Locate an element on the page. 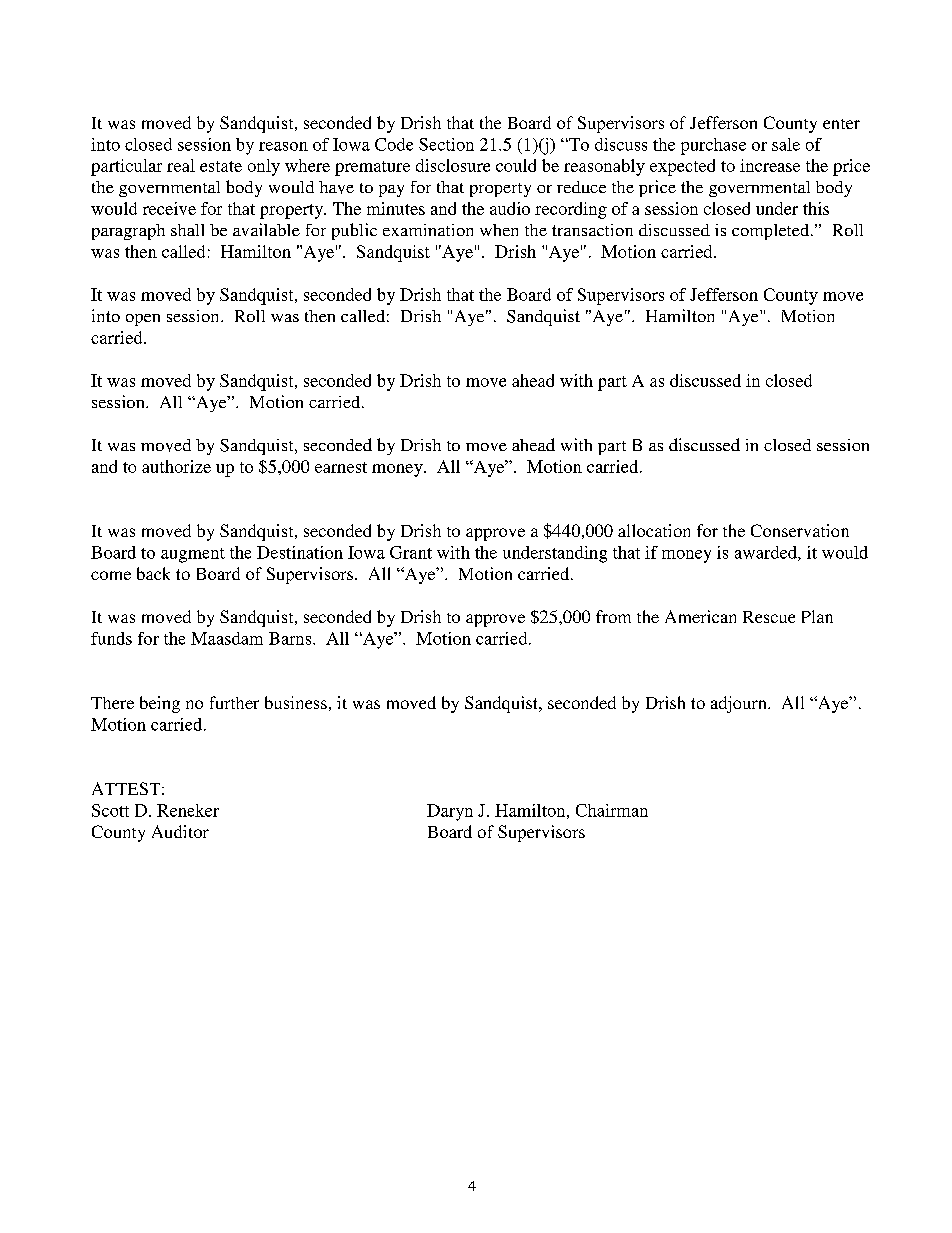  authorize is located at coordinates (176, 466).
